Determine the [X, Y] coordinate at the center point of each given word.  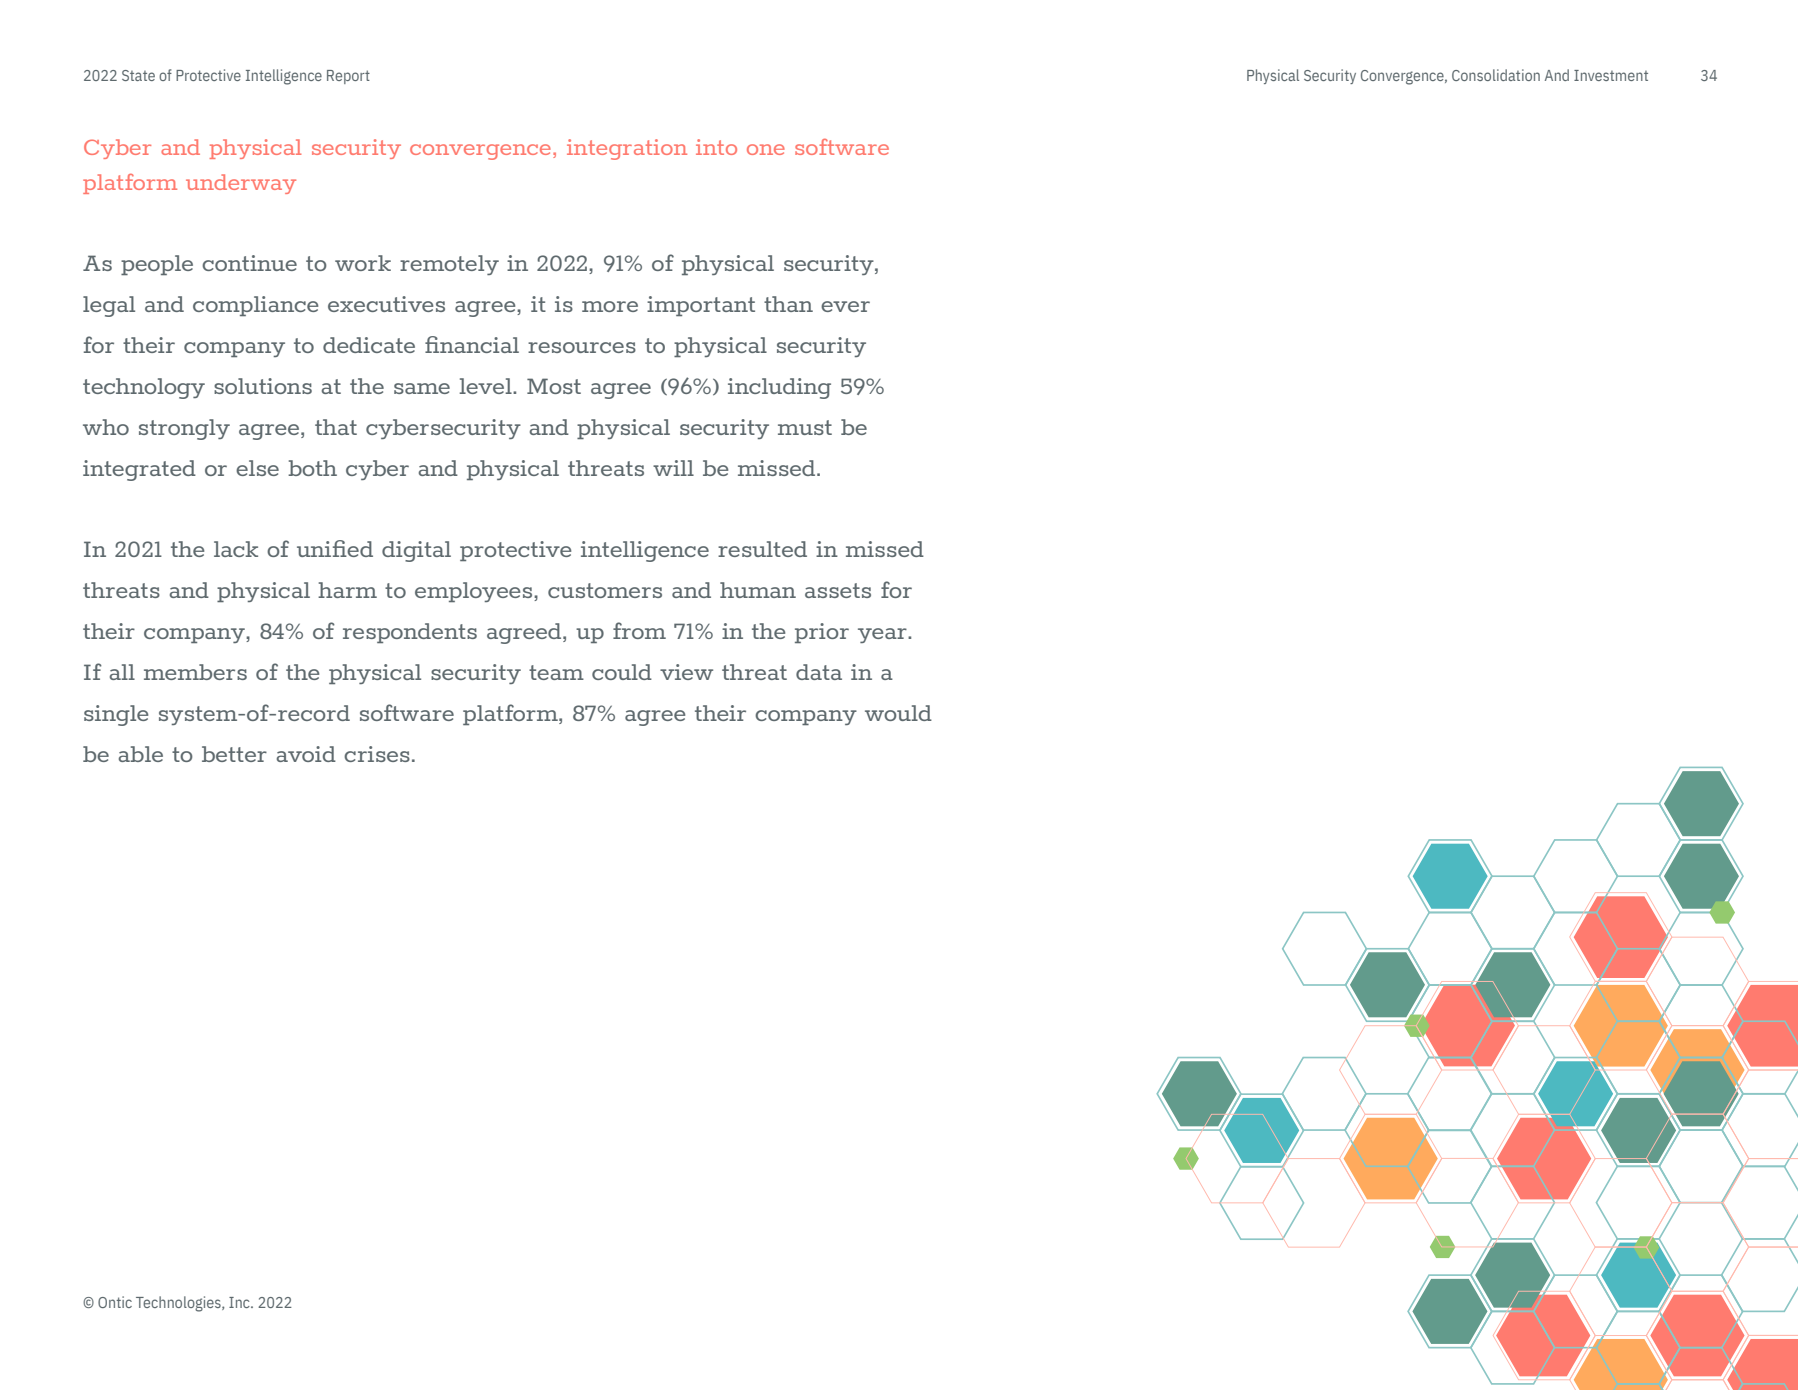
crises [377, 754]
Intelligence [284, 77]
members [195, 672]
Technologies [179, 1304]
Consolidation [1496, 75]
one [766, 149]
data [819, 672]
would [898, 713]
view [686, 672]
